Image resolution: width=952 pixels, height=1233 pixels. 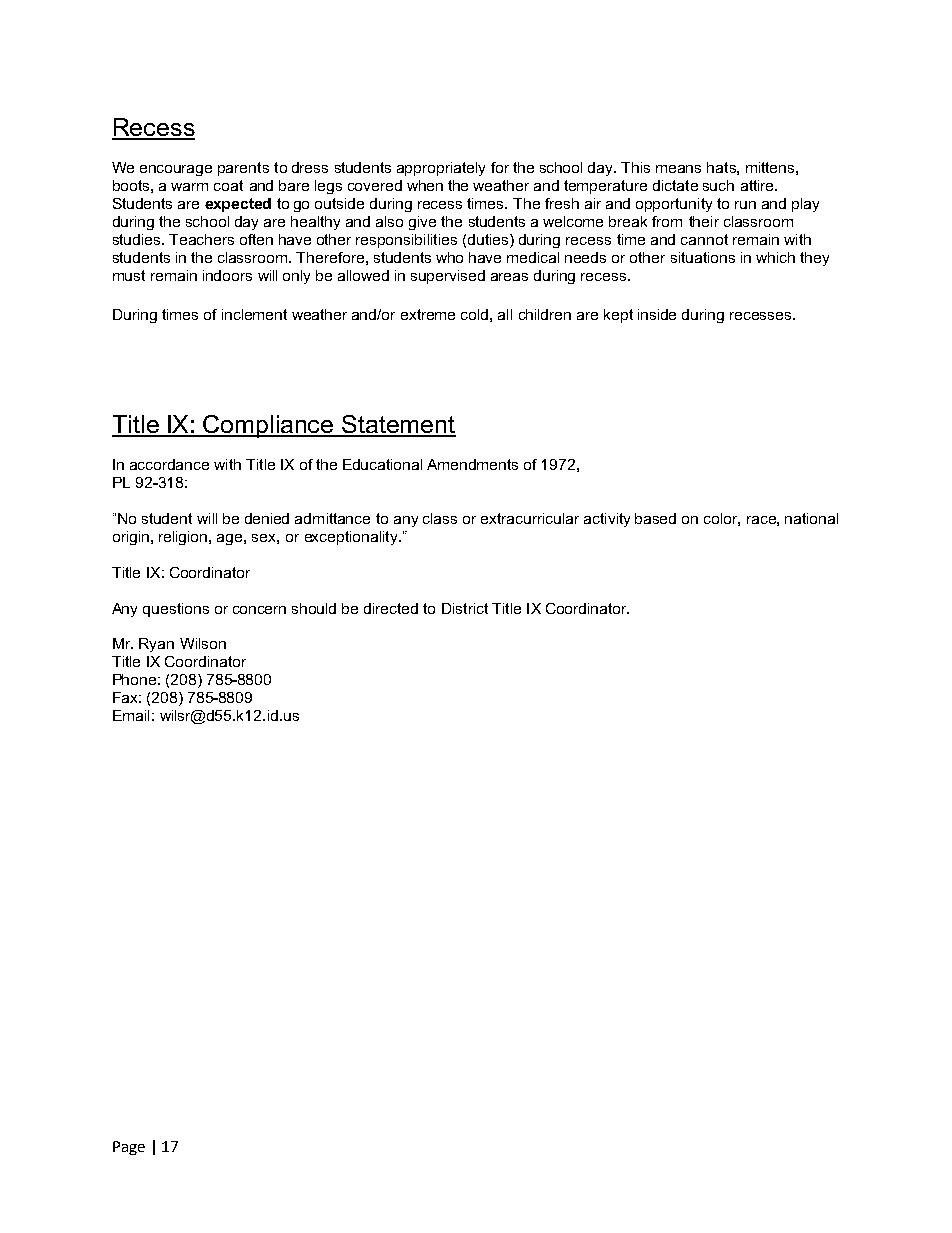 I want to click on run, so click(x=745, y=205).
